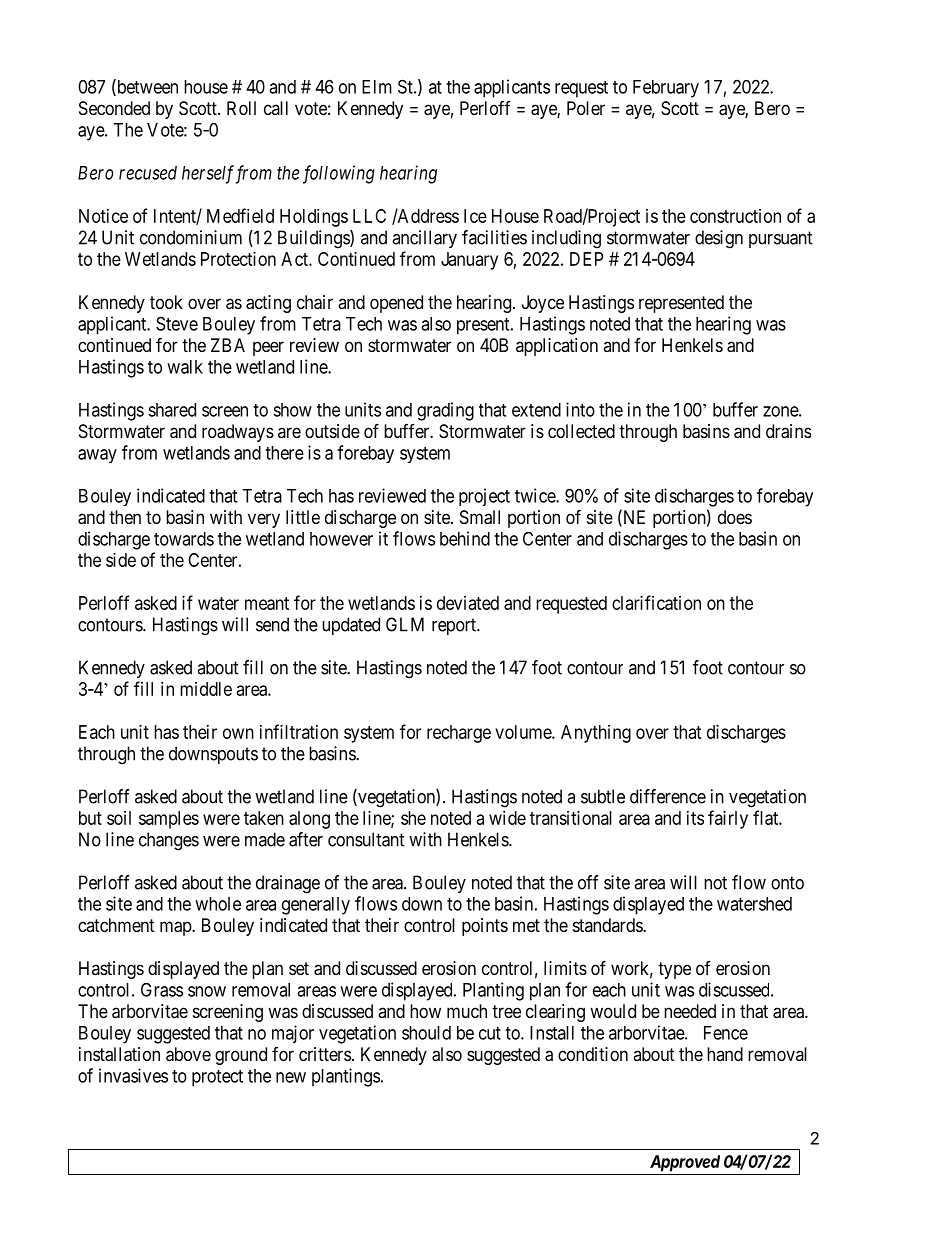 The width and height of the screenshot is (952, 1233). Describe the element at coordinates (666, 89) in the screenshot. I see `February` at that location.
